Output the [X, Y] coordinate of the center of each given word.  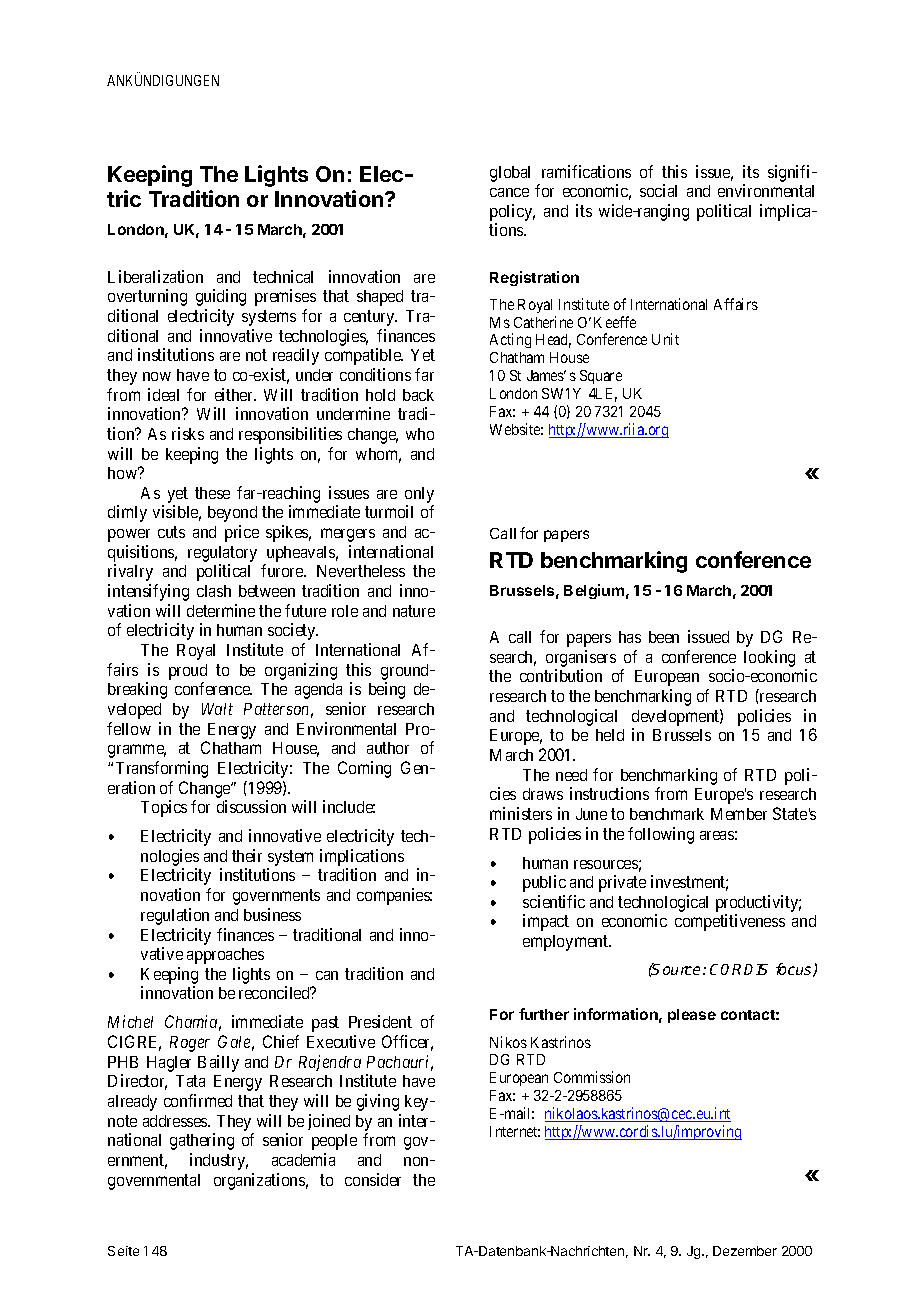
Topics [164, 808]
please [692, 1016]
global [510, 174]
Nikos [508, 1042]
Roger [190, 1044]
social [658, 190]
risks [188, 433]
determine [221, 610]
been [664, 637]
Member [739, 814]
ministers [521, 813]
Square [601, 377]
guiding [221, 297]
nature [414, 611]
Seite [123, 1251]
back [418, 395]
